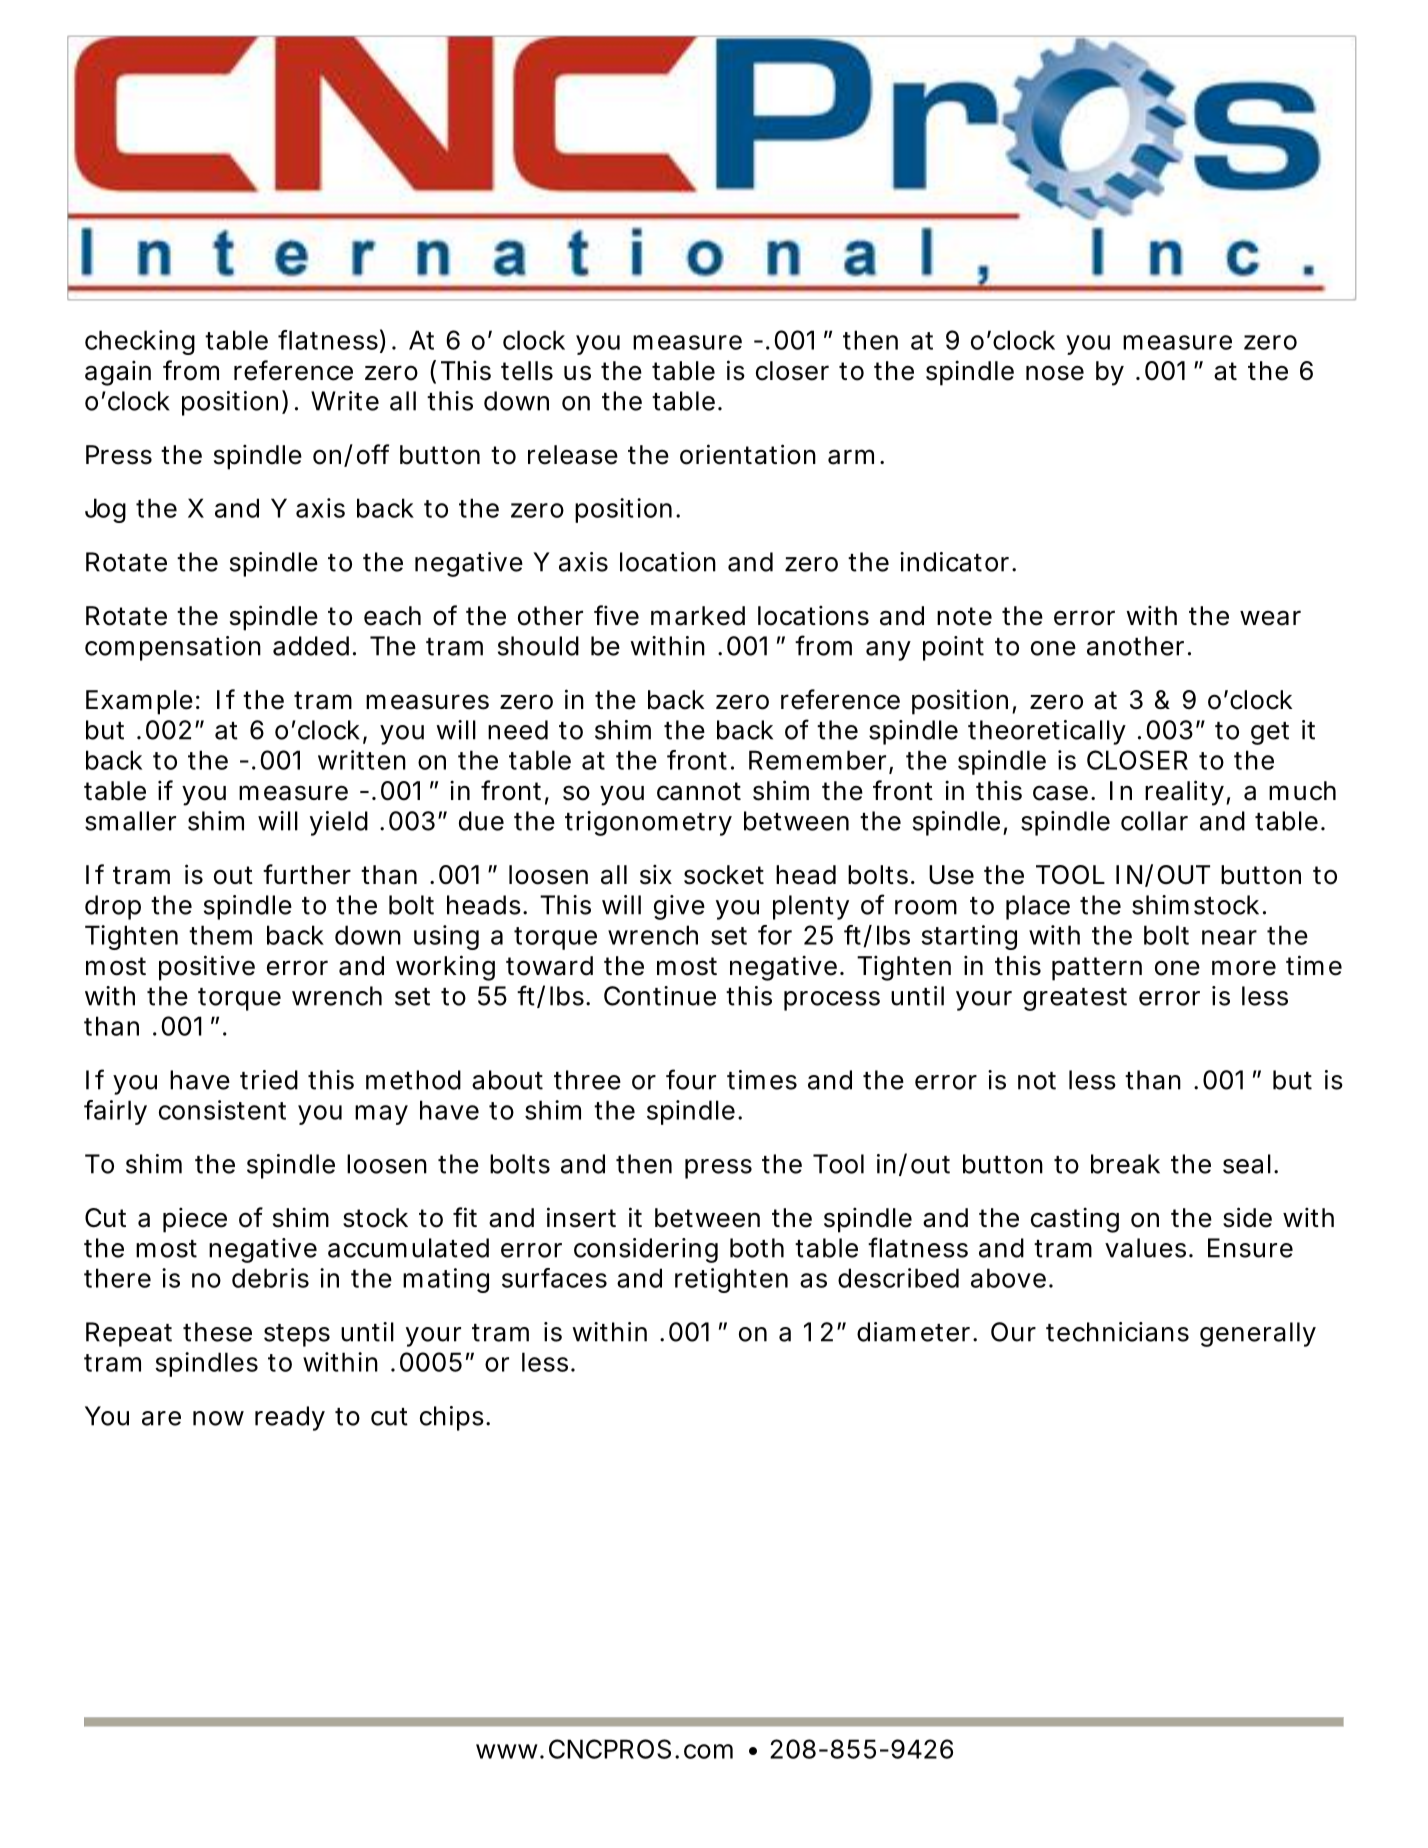  Describe the element at coordinates (1047, 732) in the screenshot. I see `theoretically` at that location.
